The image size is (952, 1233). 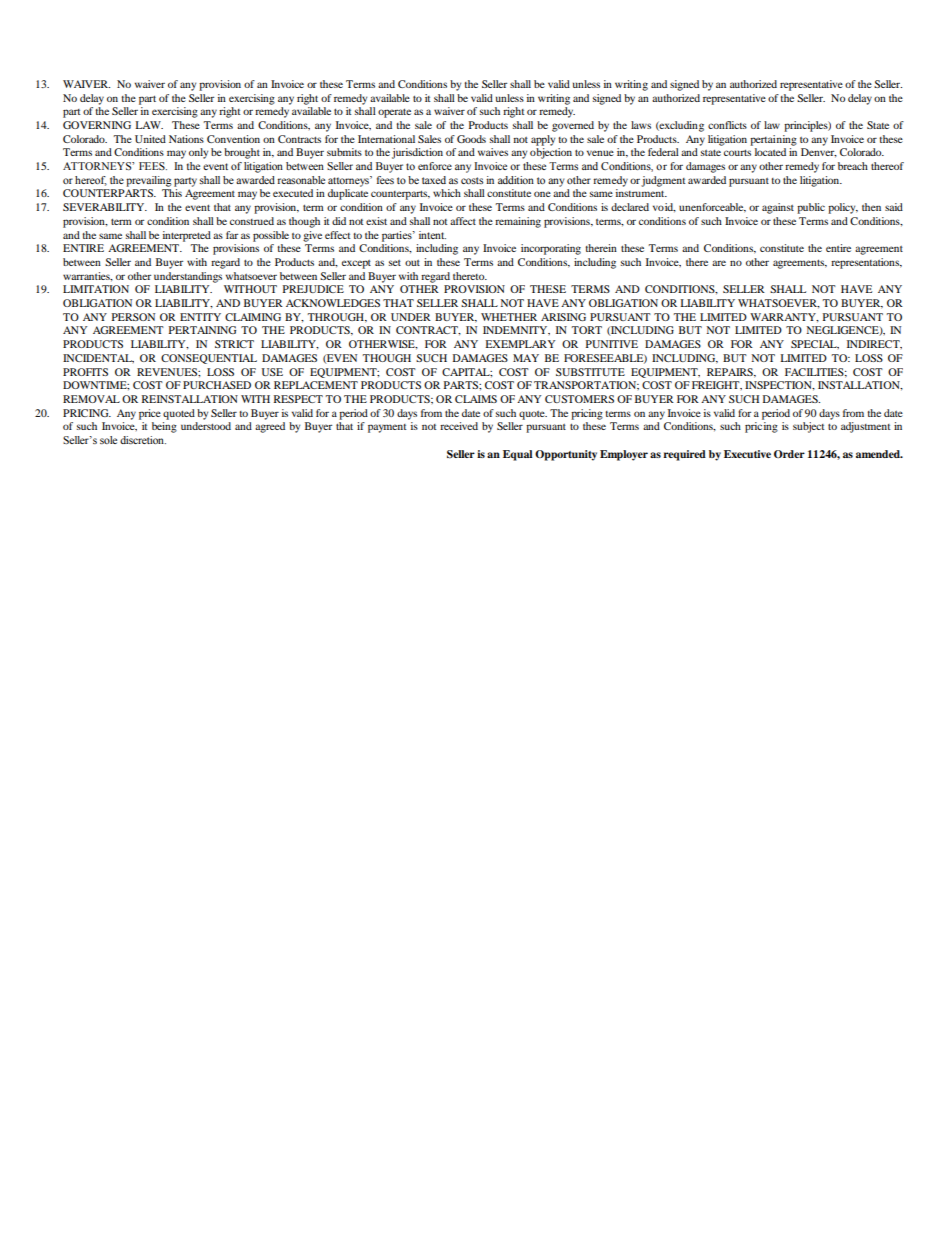 I want to click on EXEMPLARY, so click(x=520, y=344).
